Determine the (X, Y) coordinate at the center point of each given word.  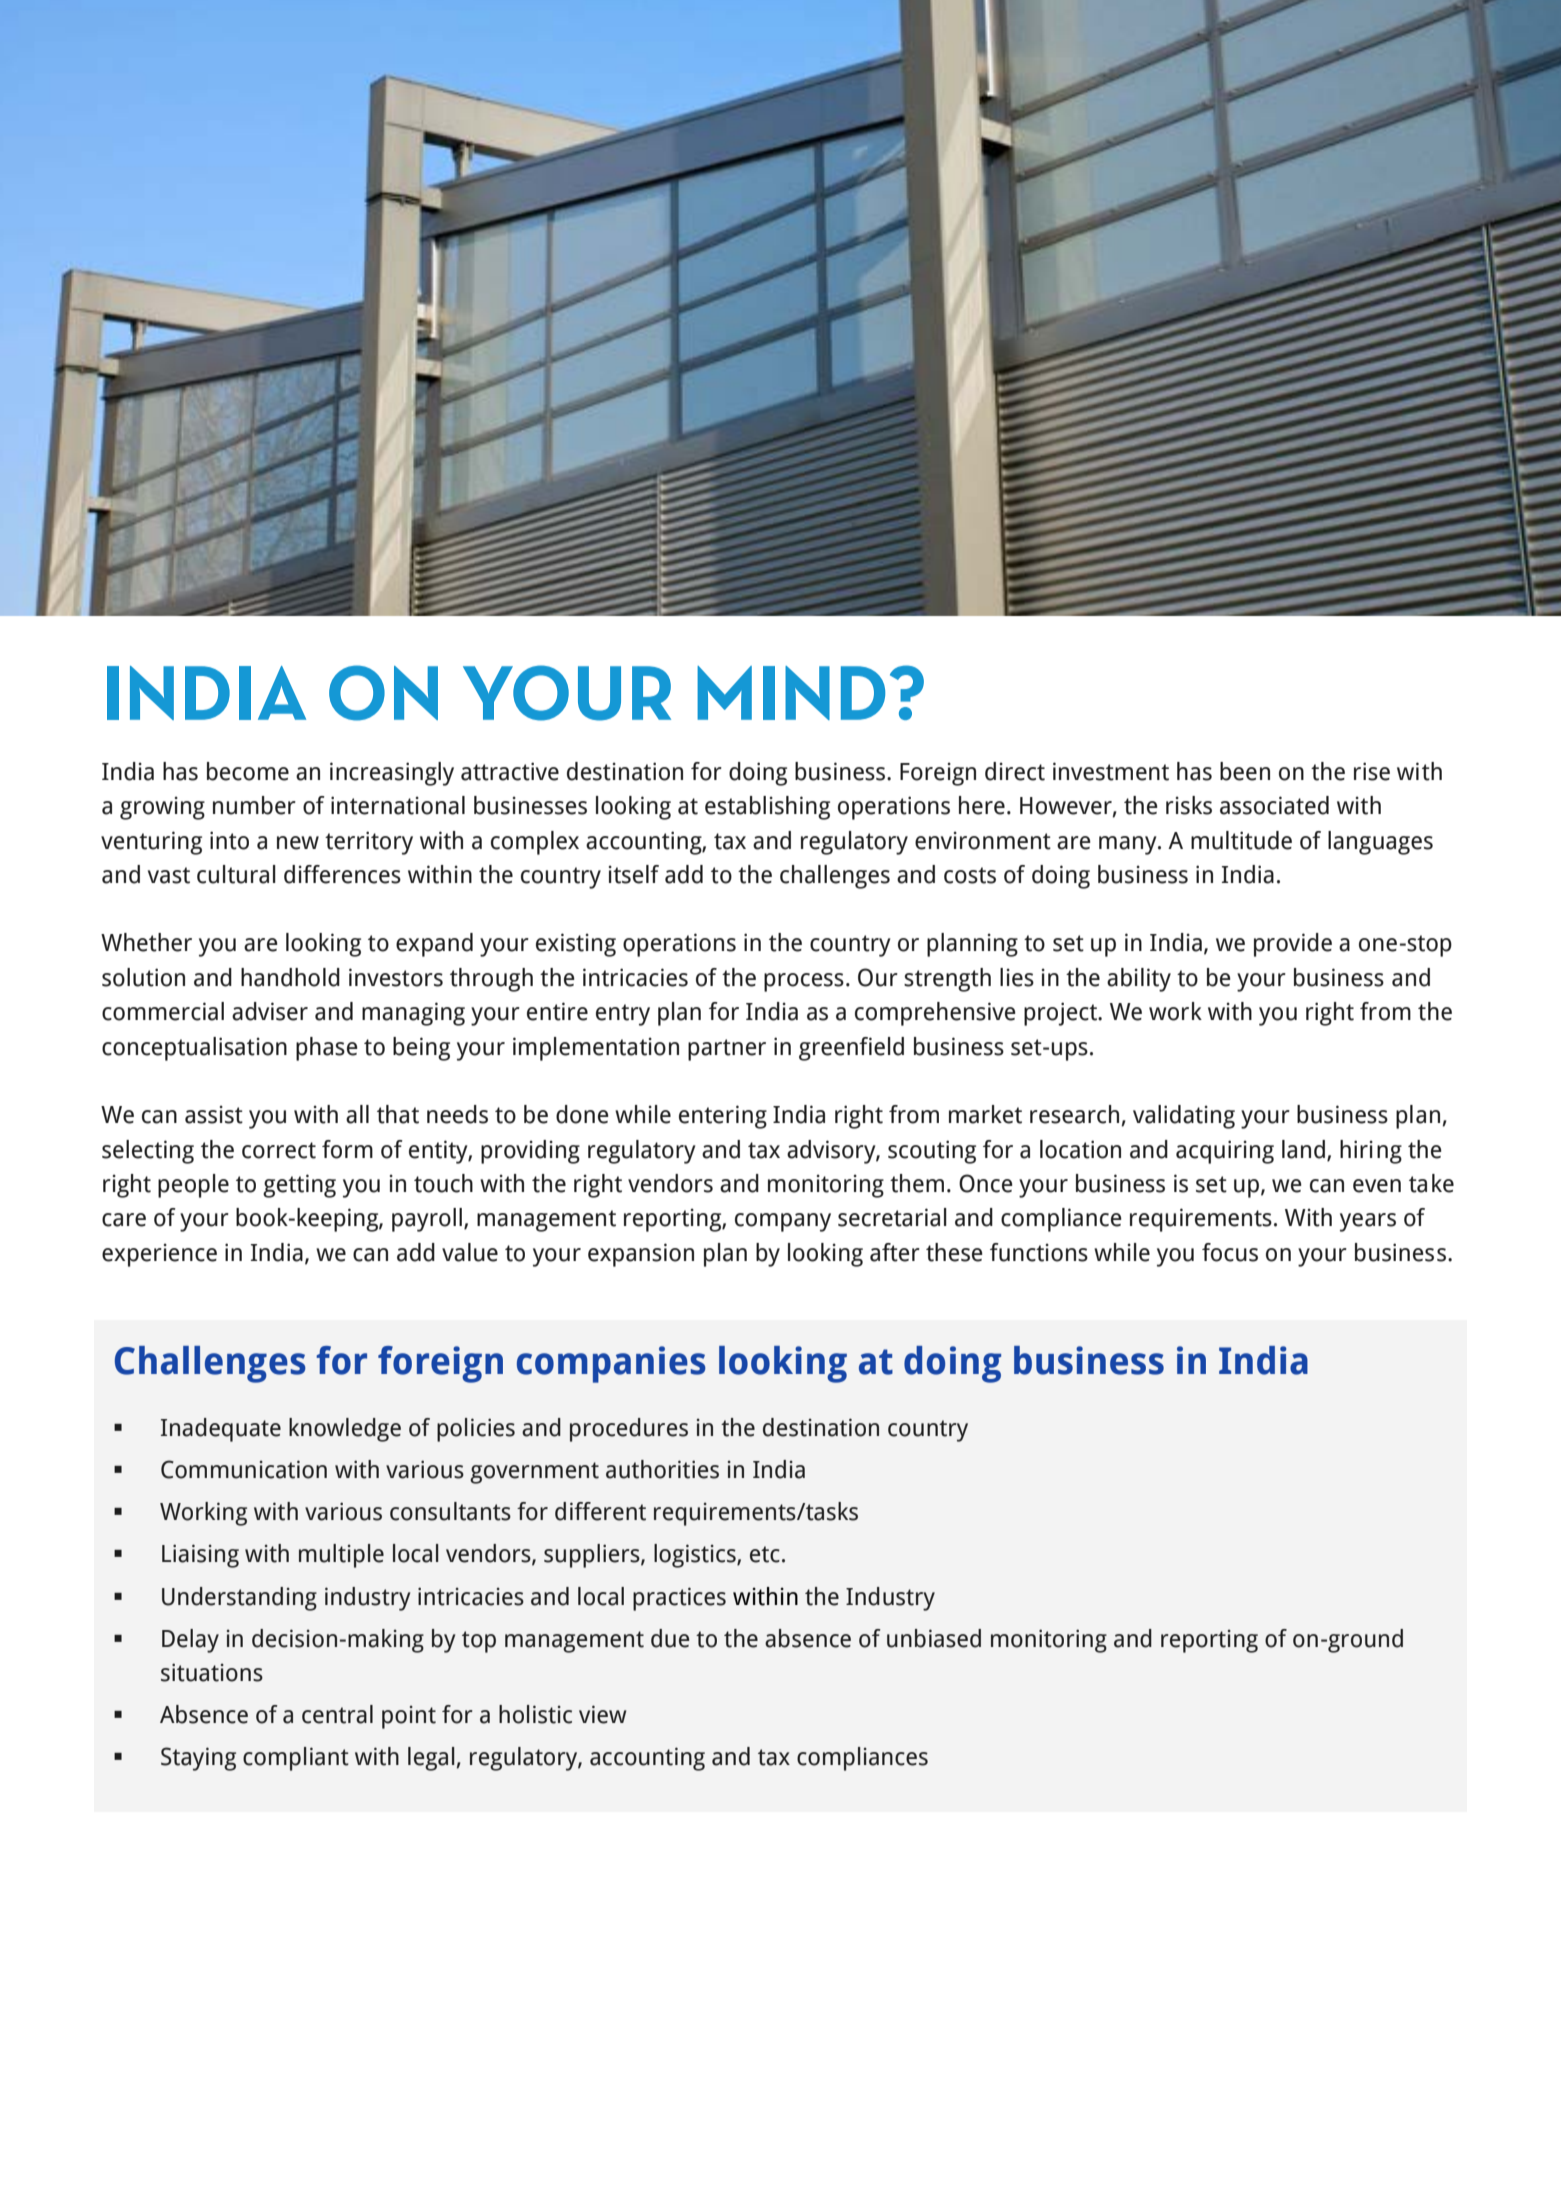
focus (1230, 1252)
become (248, 771)
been (1245, 771)
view (602, 1714)
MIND (791, 693)
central (337, 1714)
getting (299, 1186)
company (783, 1222)
